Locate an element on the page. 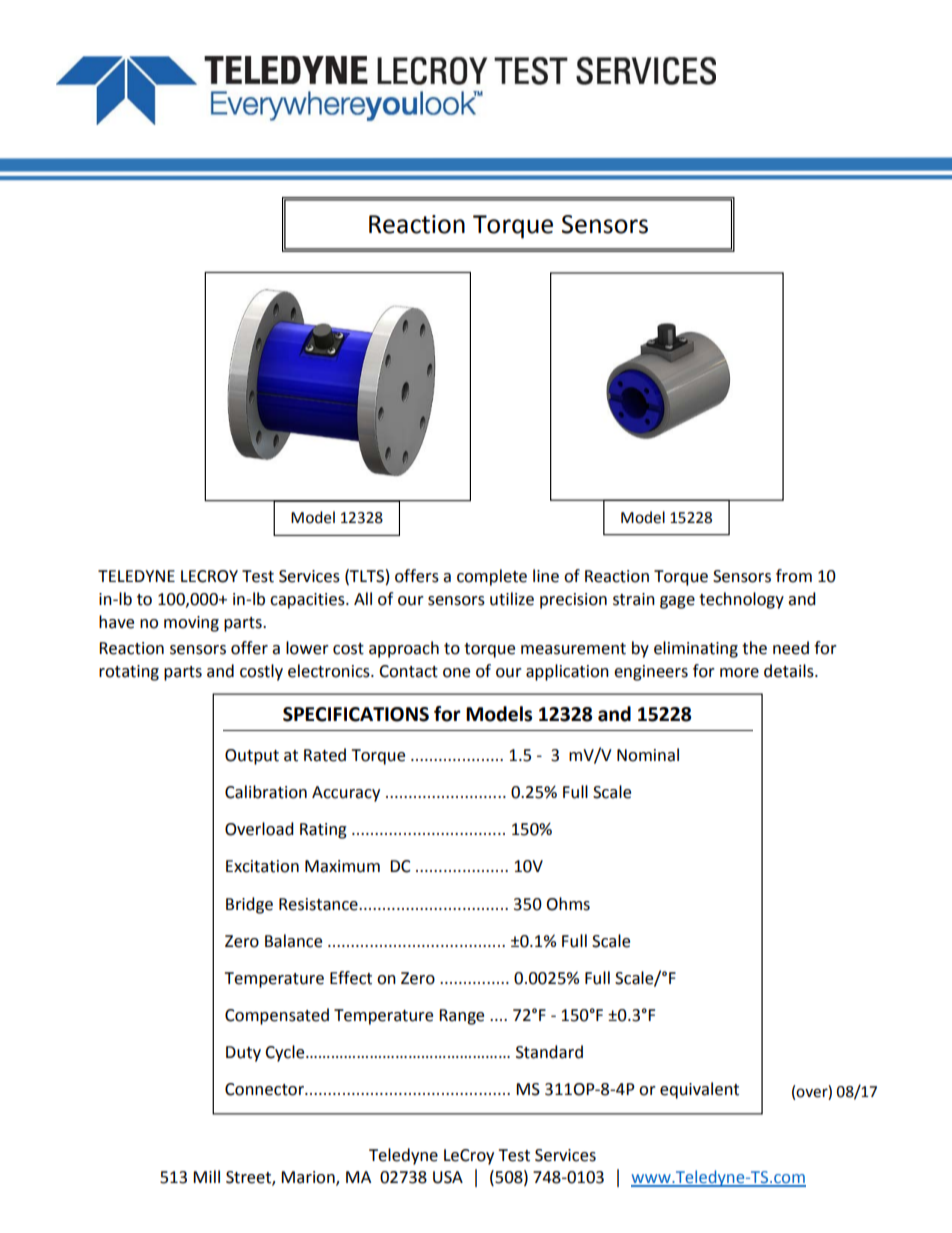 The height and width of the document is (1233, 952). moving is located at coordinates (191, 624).
